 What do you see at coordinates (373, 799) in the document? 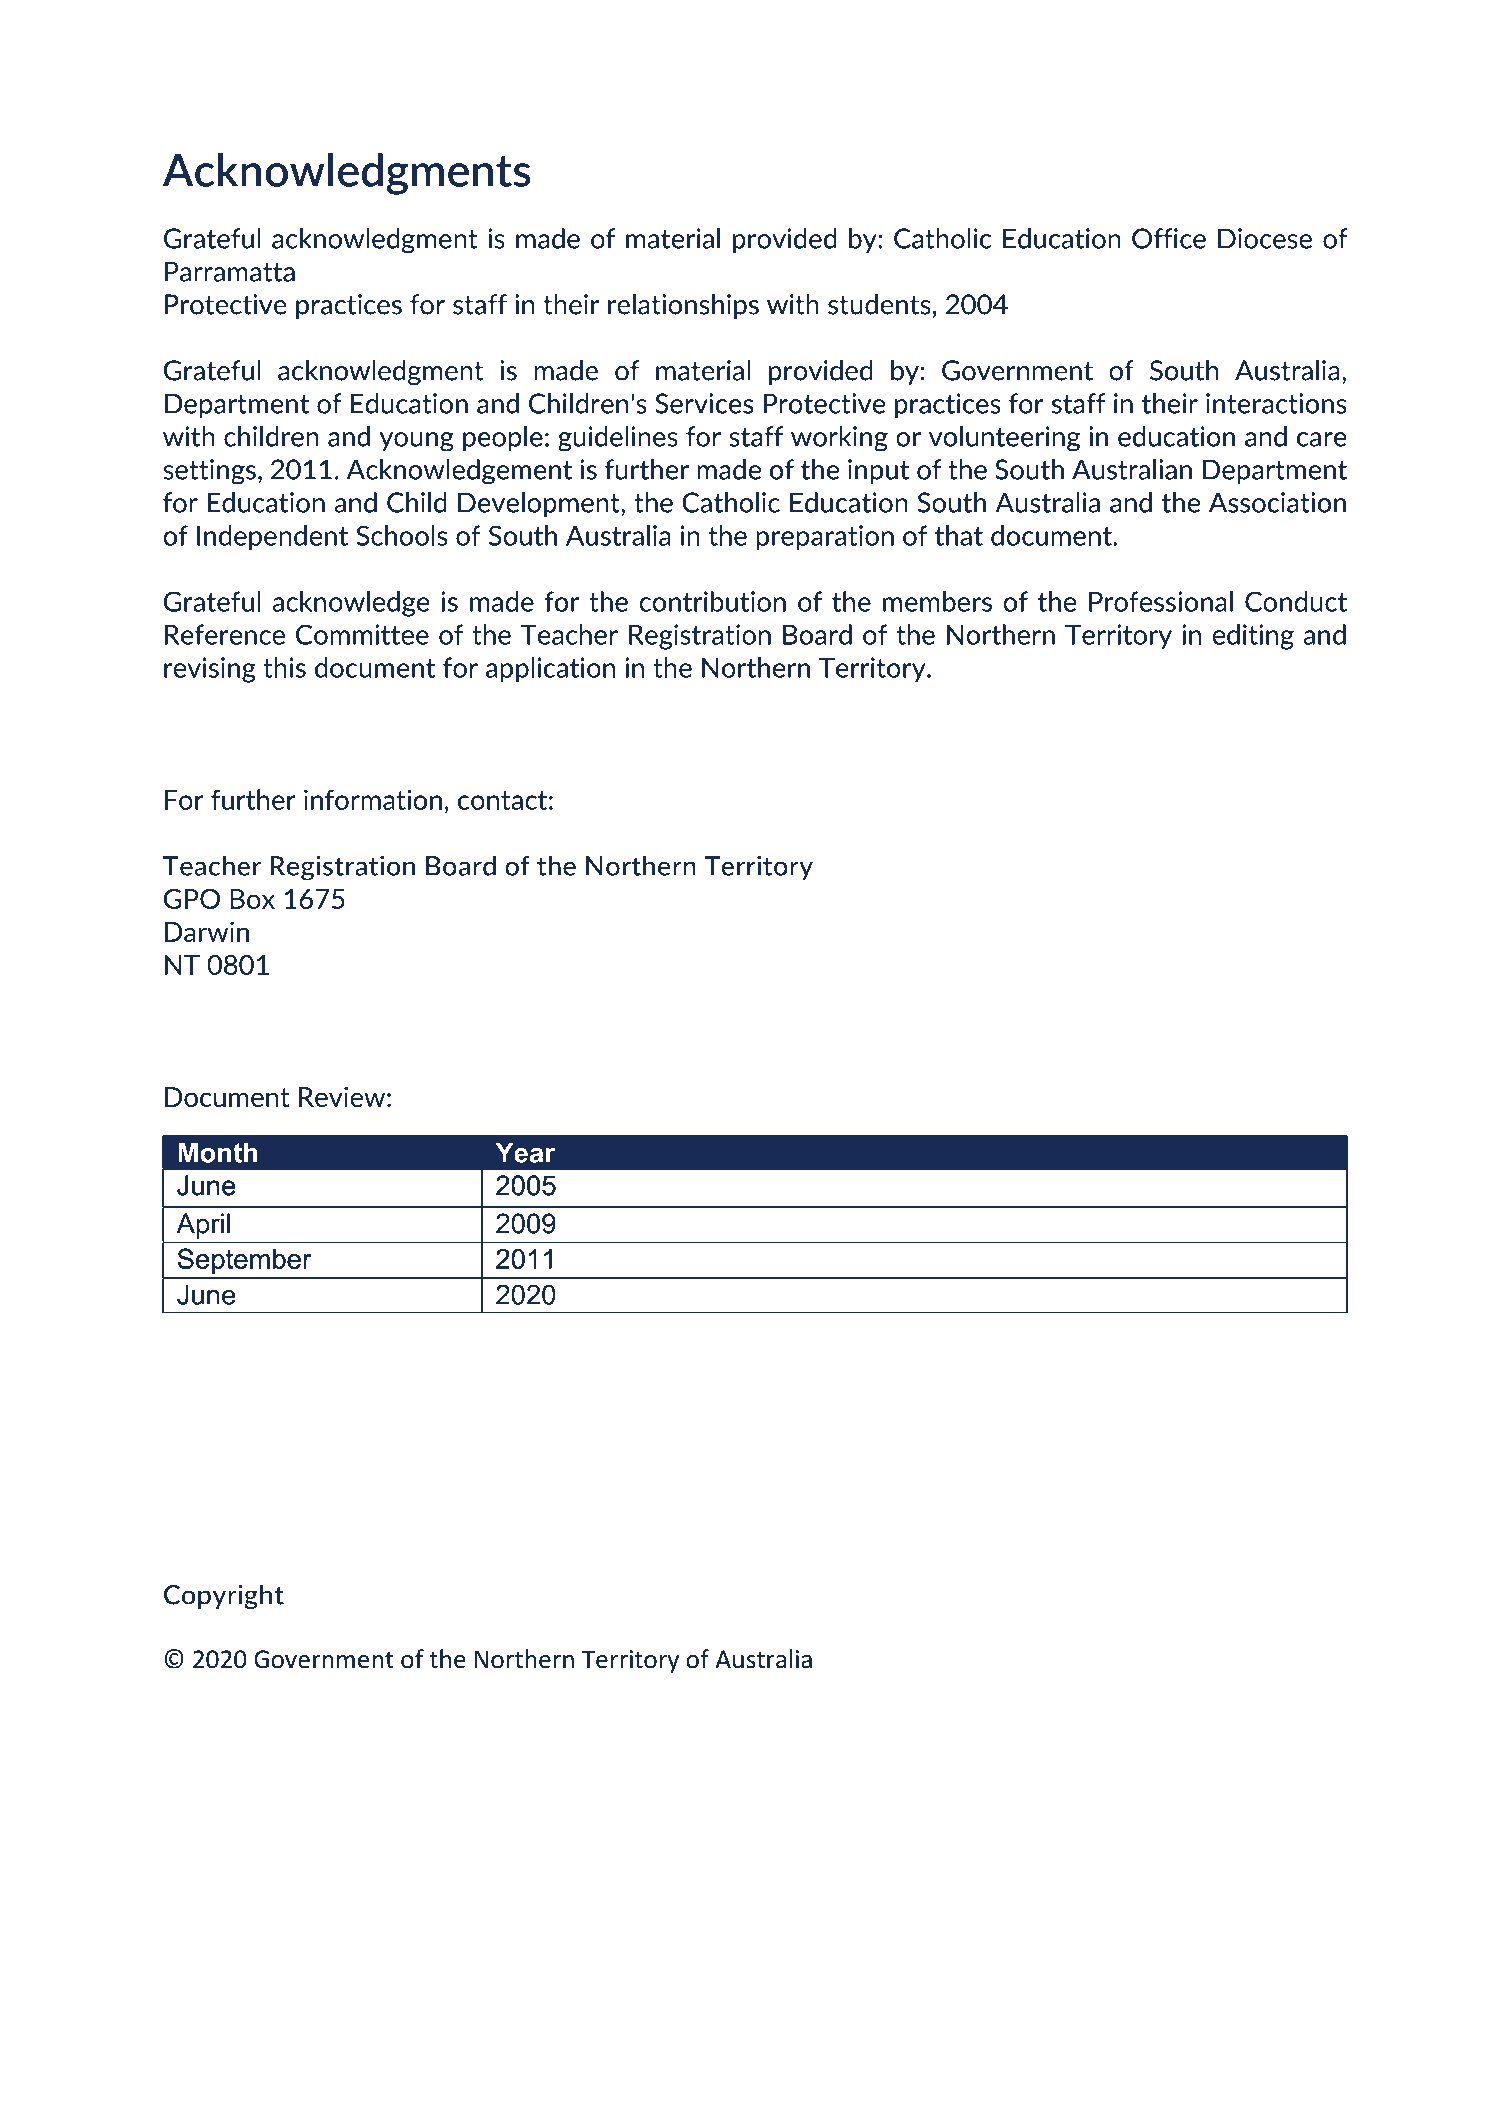
I see `information` at bounding box center [373, 799].
